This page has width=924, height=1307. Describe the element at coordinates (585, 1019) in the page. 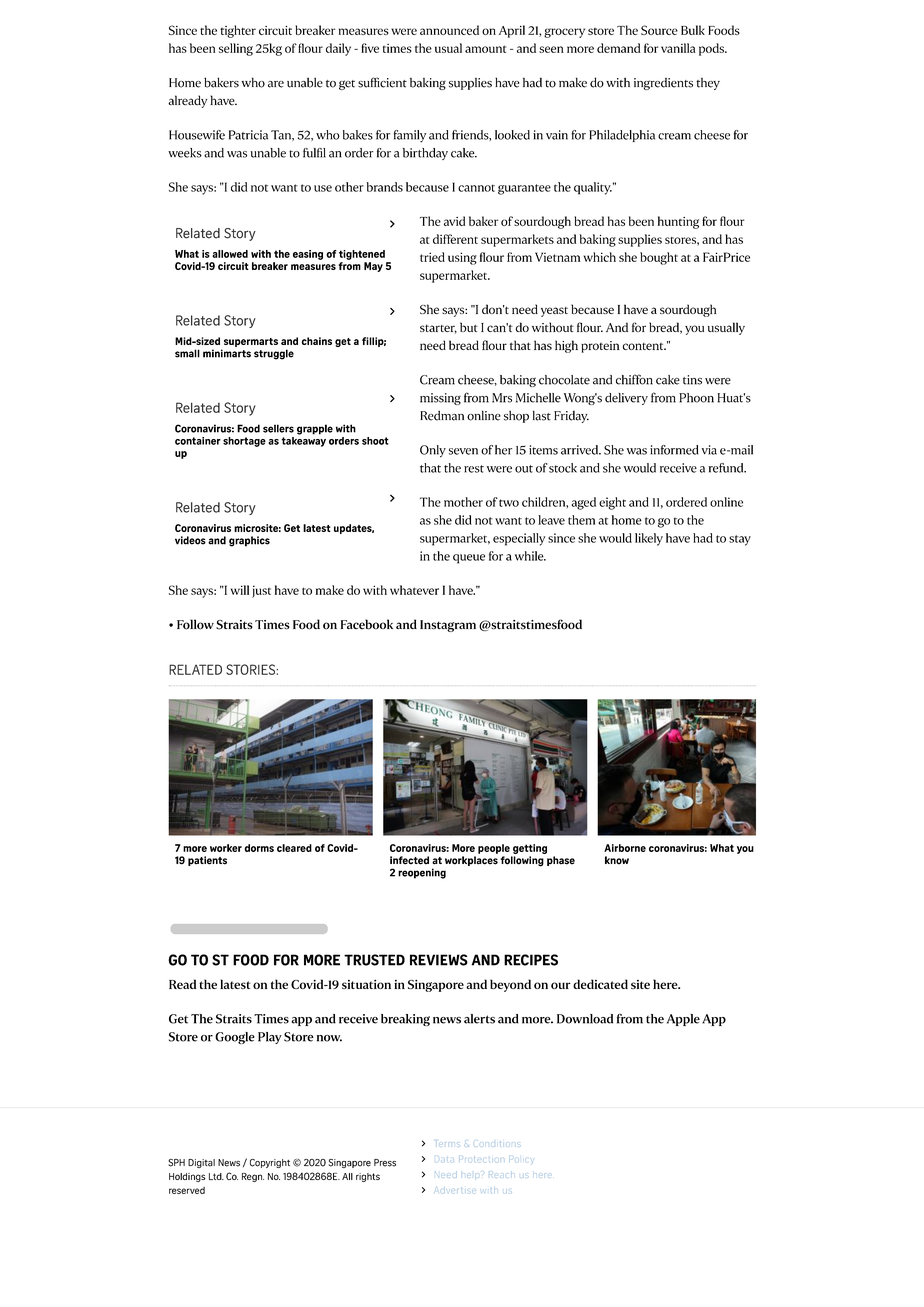

I see `Download` at that location.
